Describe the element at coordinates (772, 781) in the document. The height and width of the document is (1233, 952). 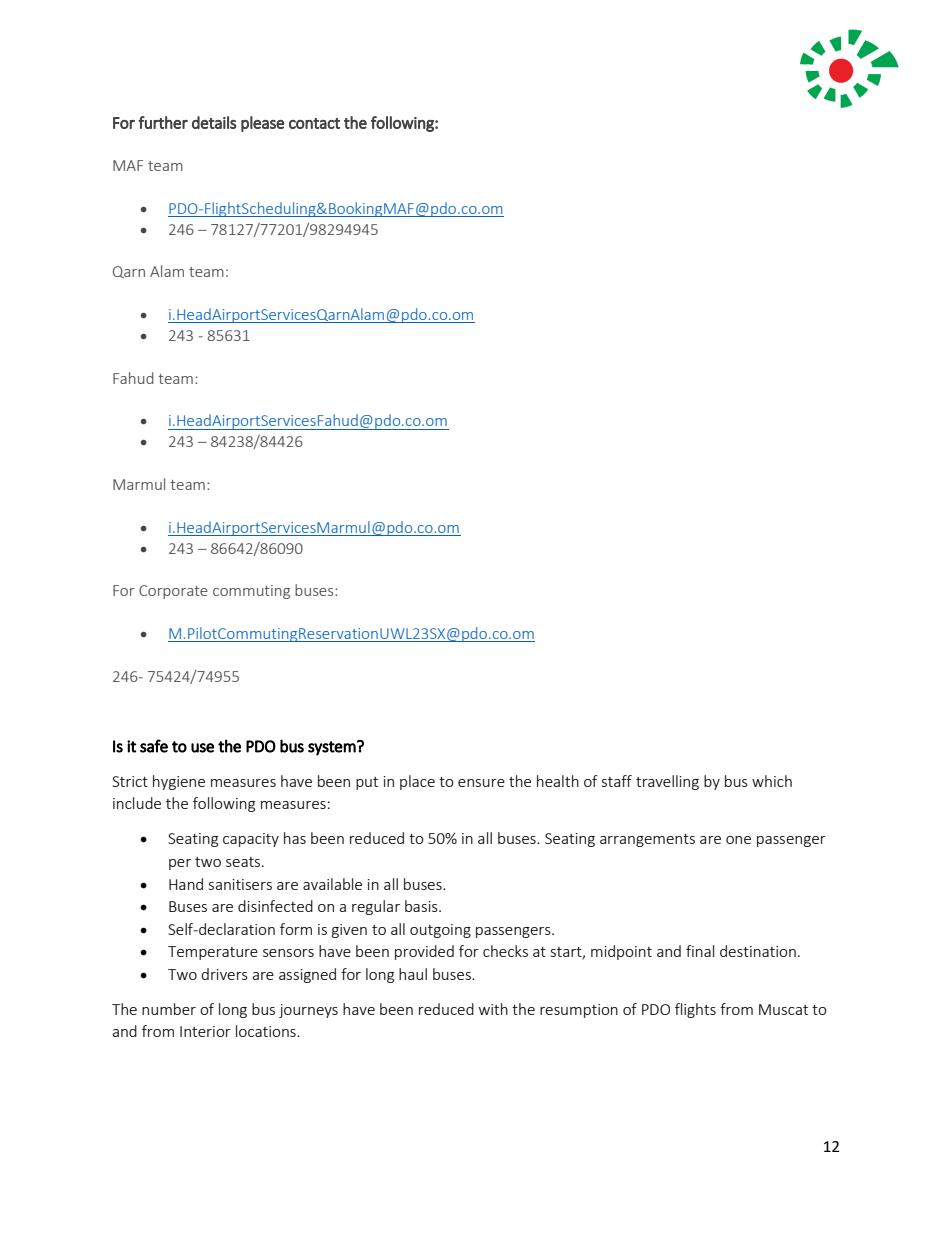
I see `which` at that location.
